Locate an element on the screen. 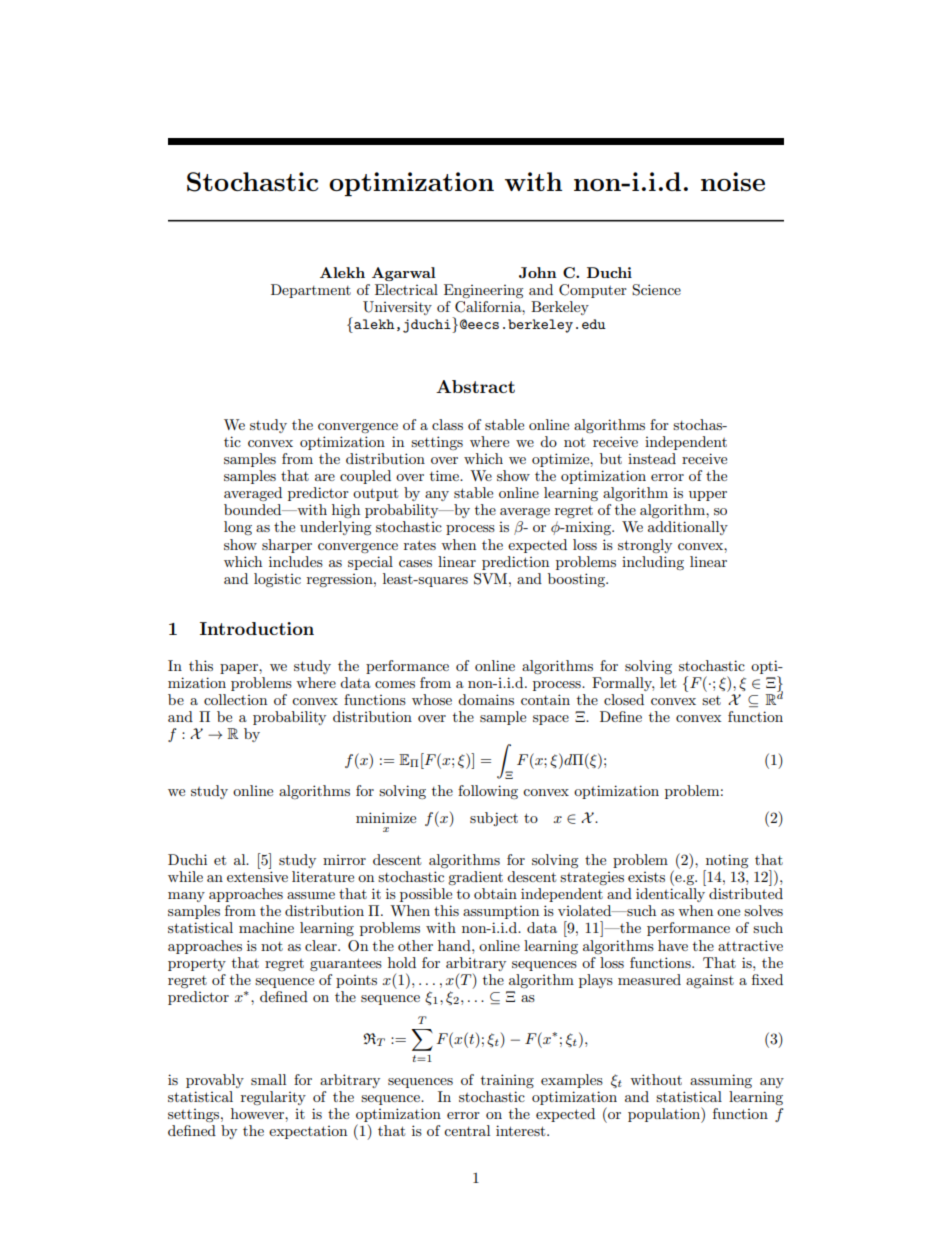 The width and height of the screenshot is (952, 1233). regularity is located at coordinates (273, 1098).
